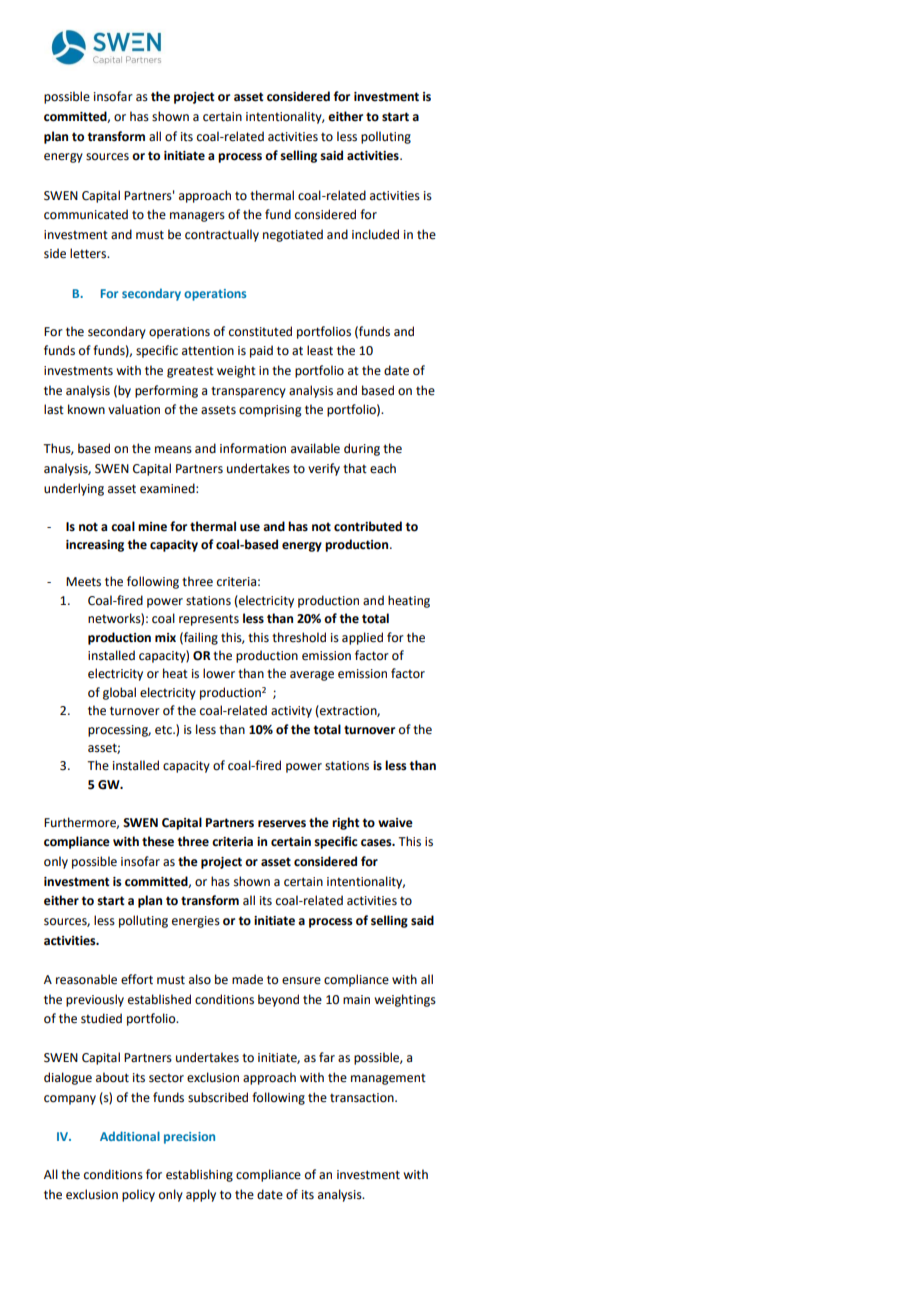  Describe the element at coordinates (130, 1136) in the page. I see `Additional` at that location.
